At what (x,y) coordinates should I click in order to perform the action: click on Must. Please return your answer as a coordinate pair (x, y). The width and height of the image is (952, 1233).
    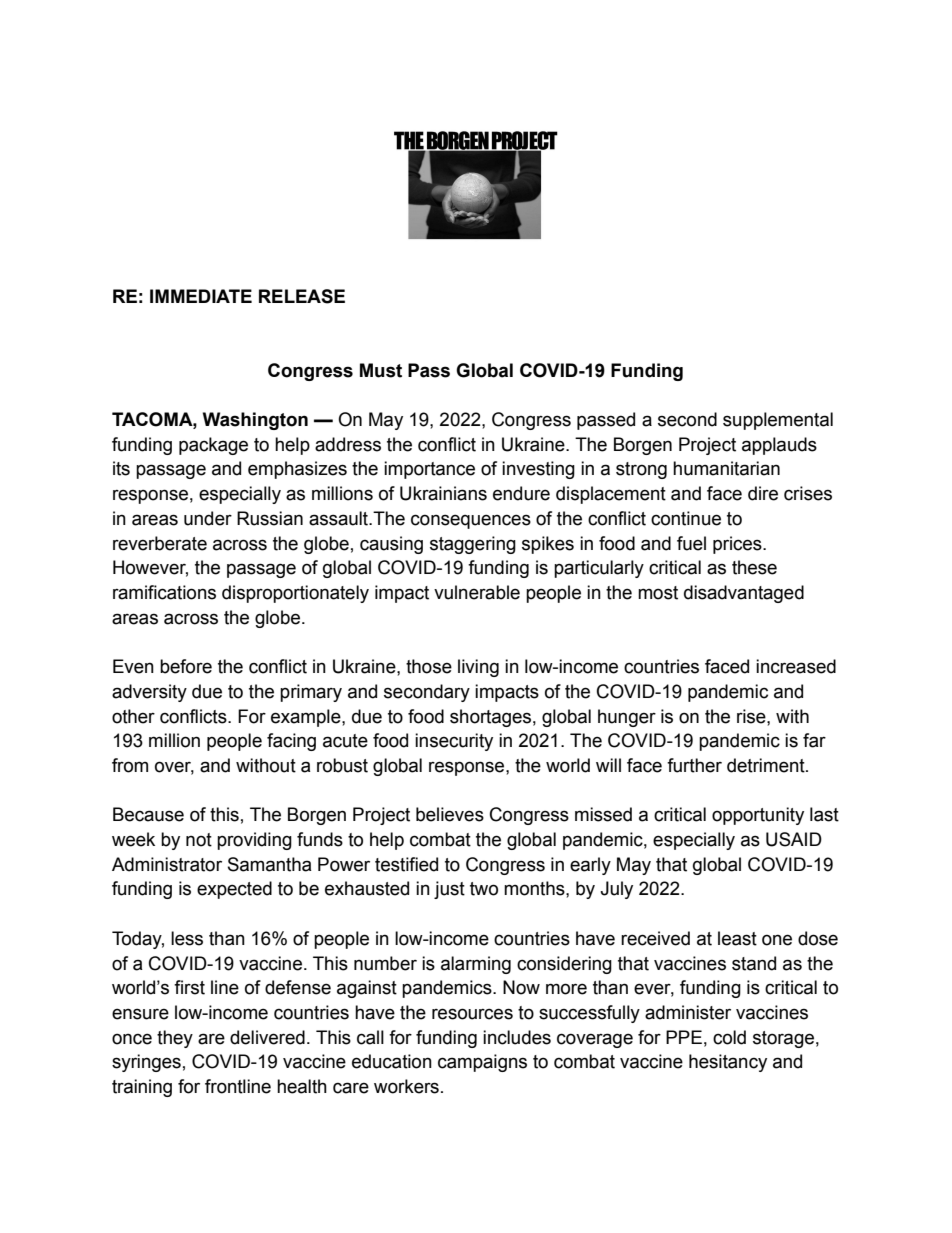
    Looking at the image, I should click on (381, 370).
